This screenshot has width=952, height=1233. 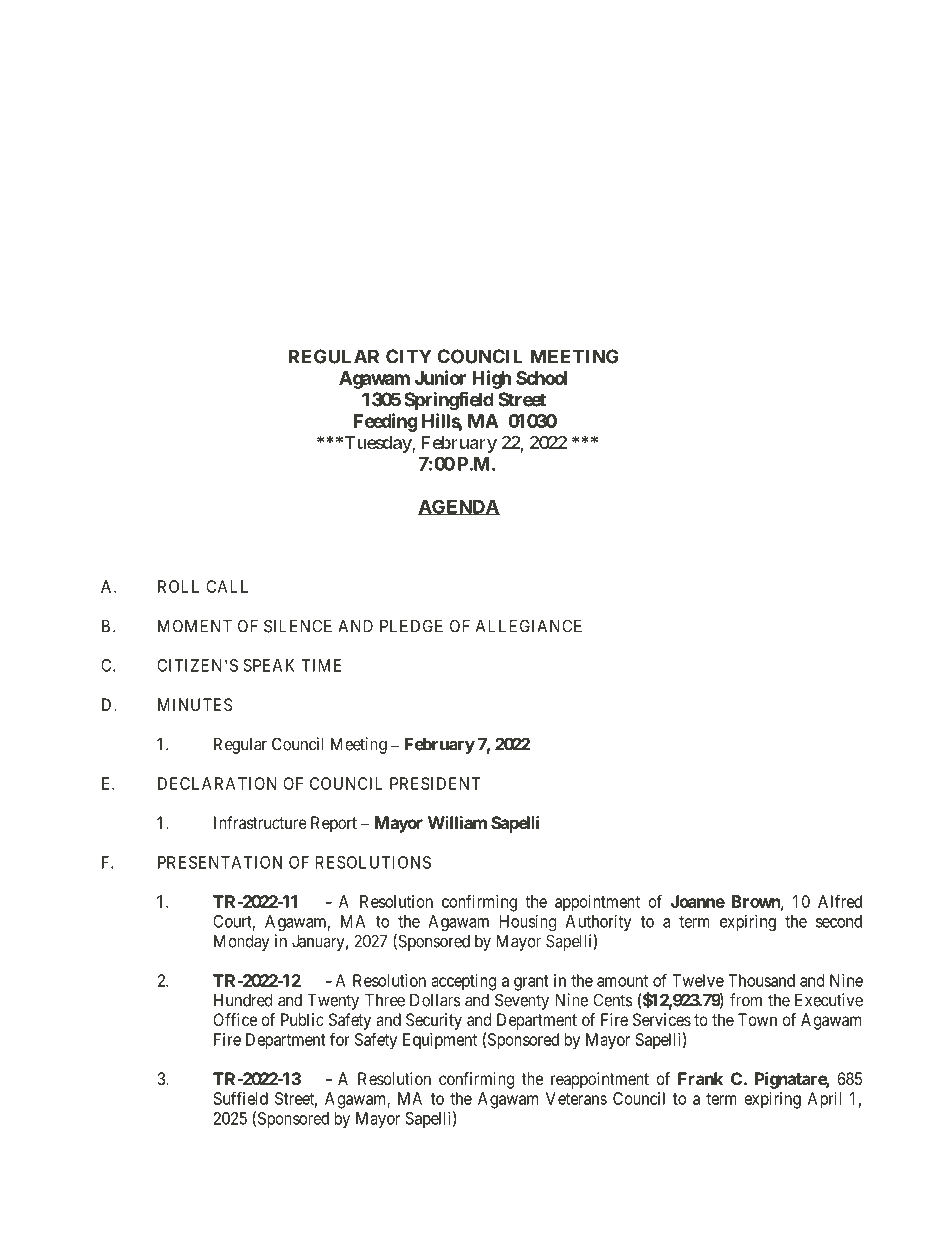 What do you see at coordinates (227, 586) in the screenshot?
I see `CALL` at bounding box center [227, 586].
